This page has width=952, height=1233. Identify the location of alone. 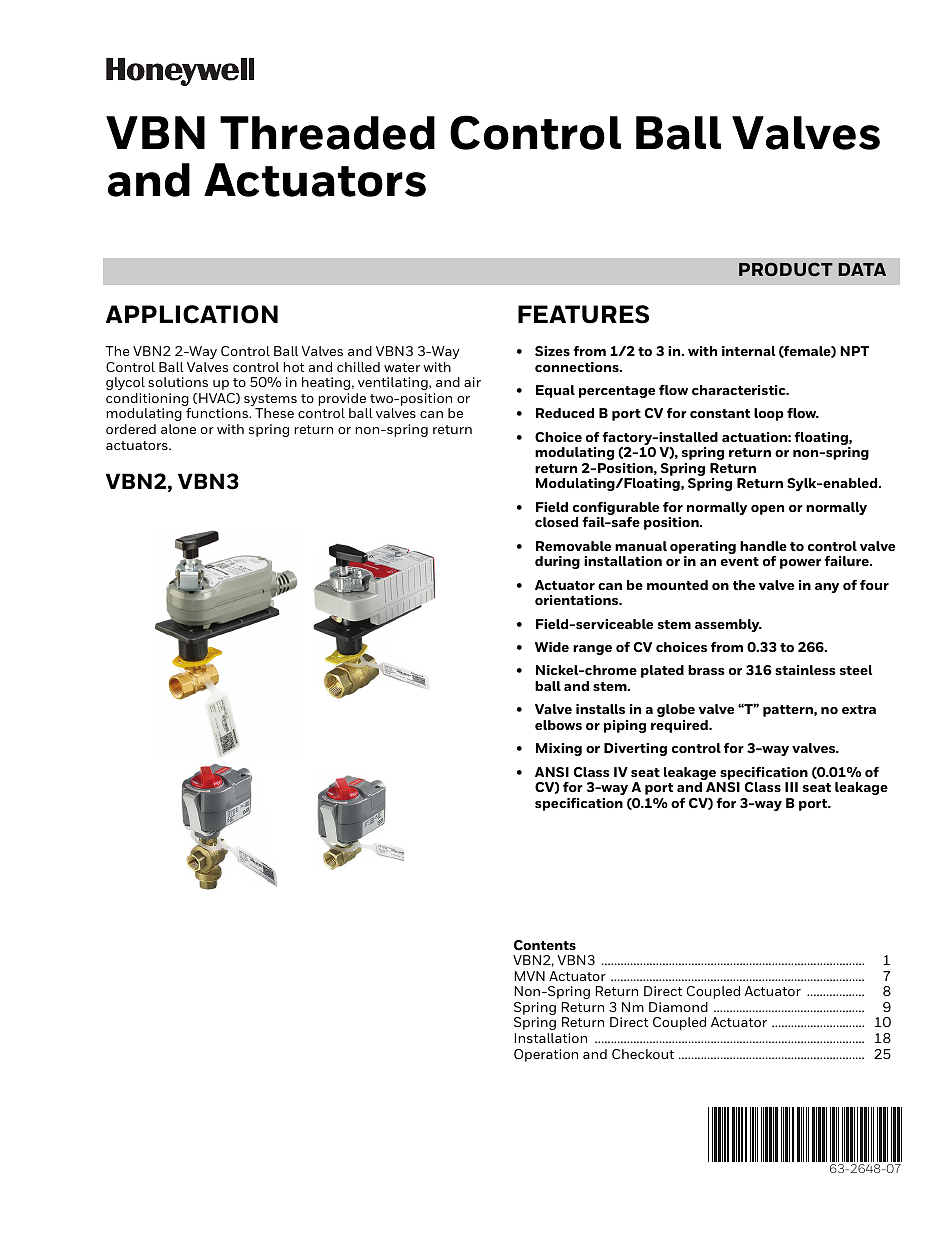
(178, 429).
